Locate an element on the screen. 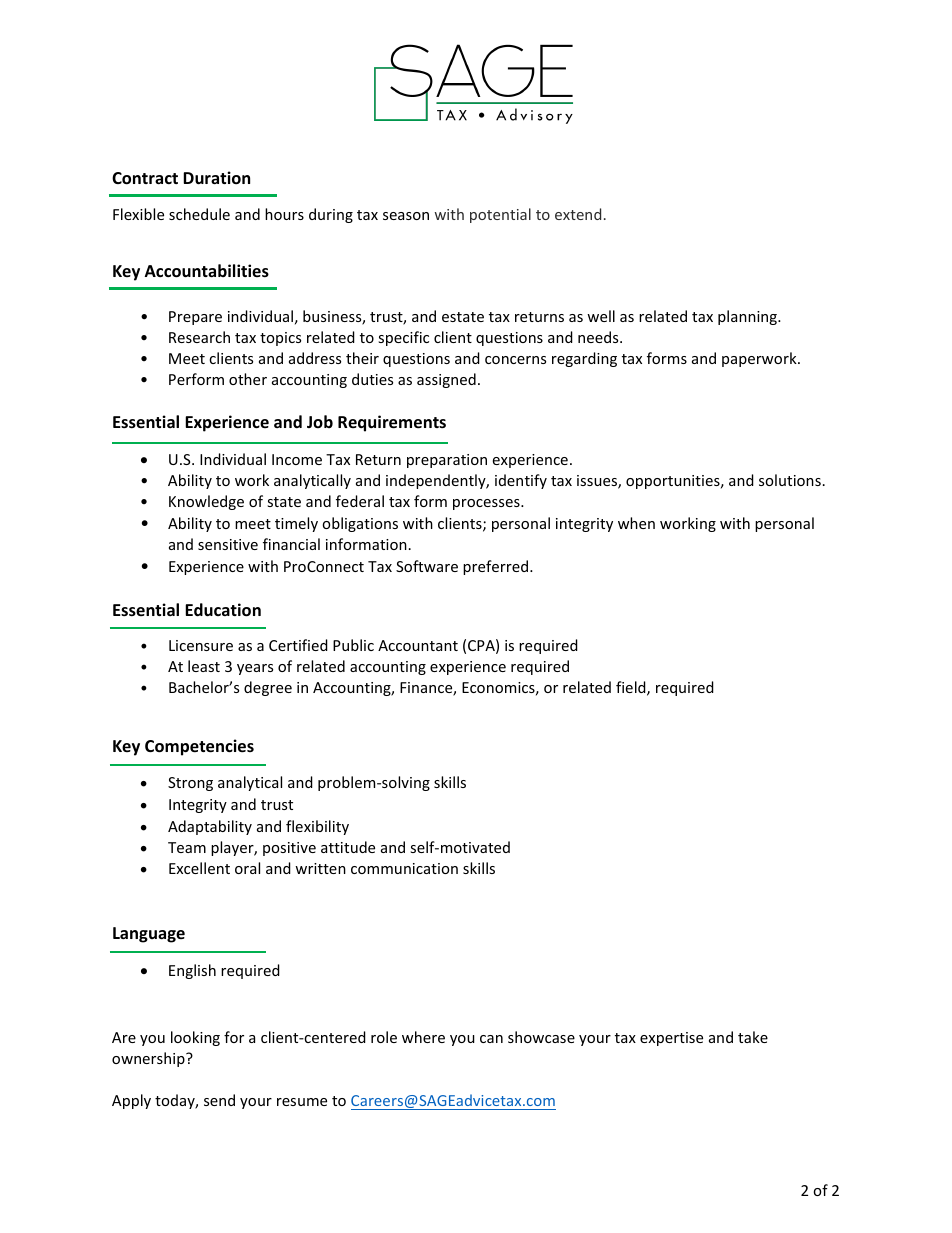  sensitive is located at coordinates (228, 544).
